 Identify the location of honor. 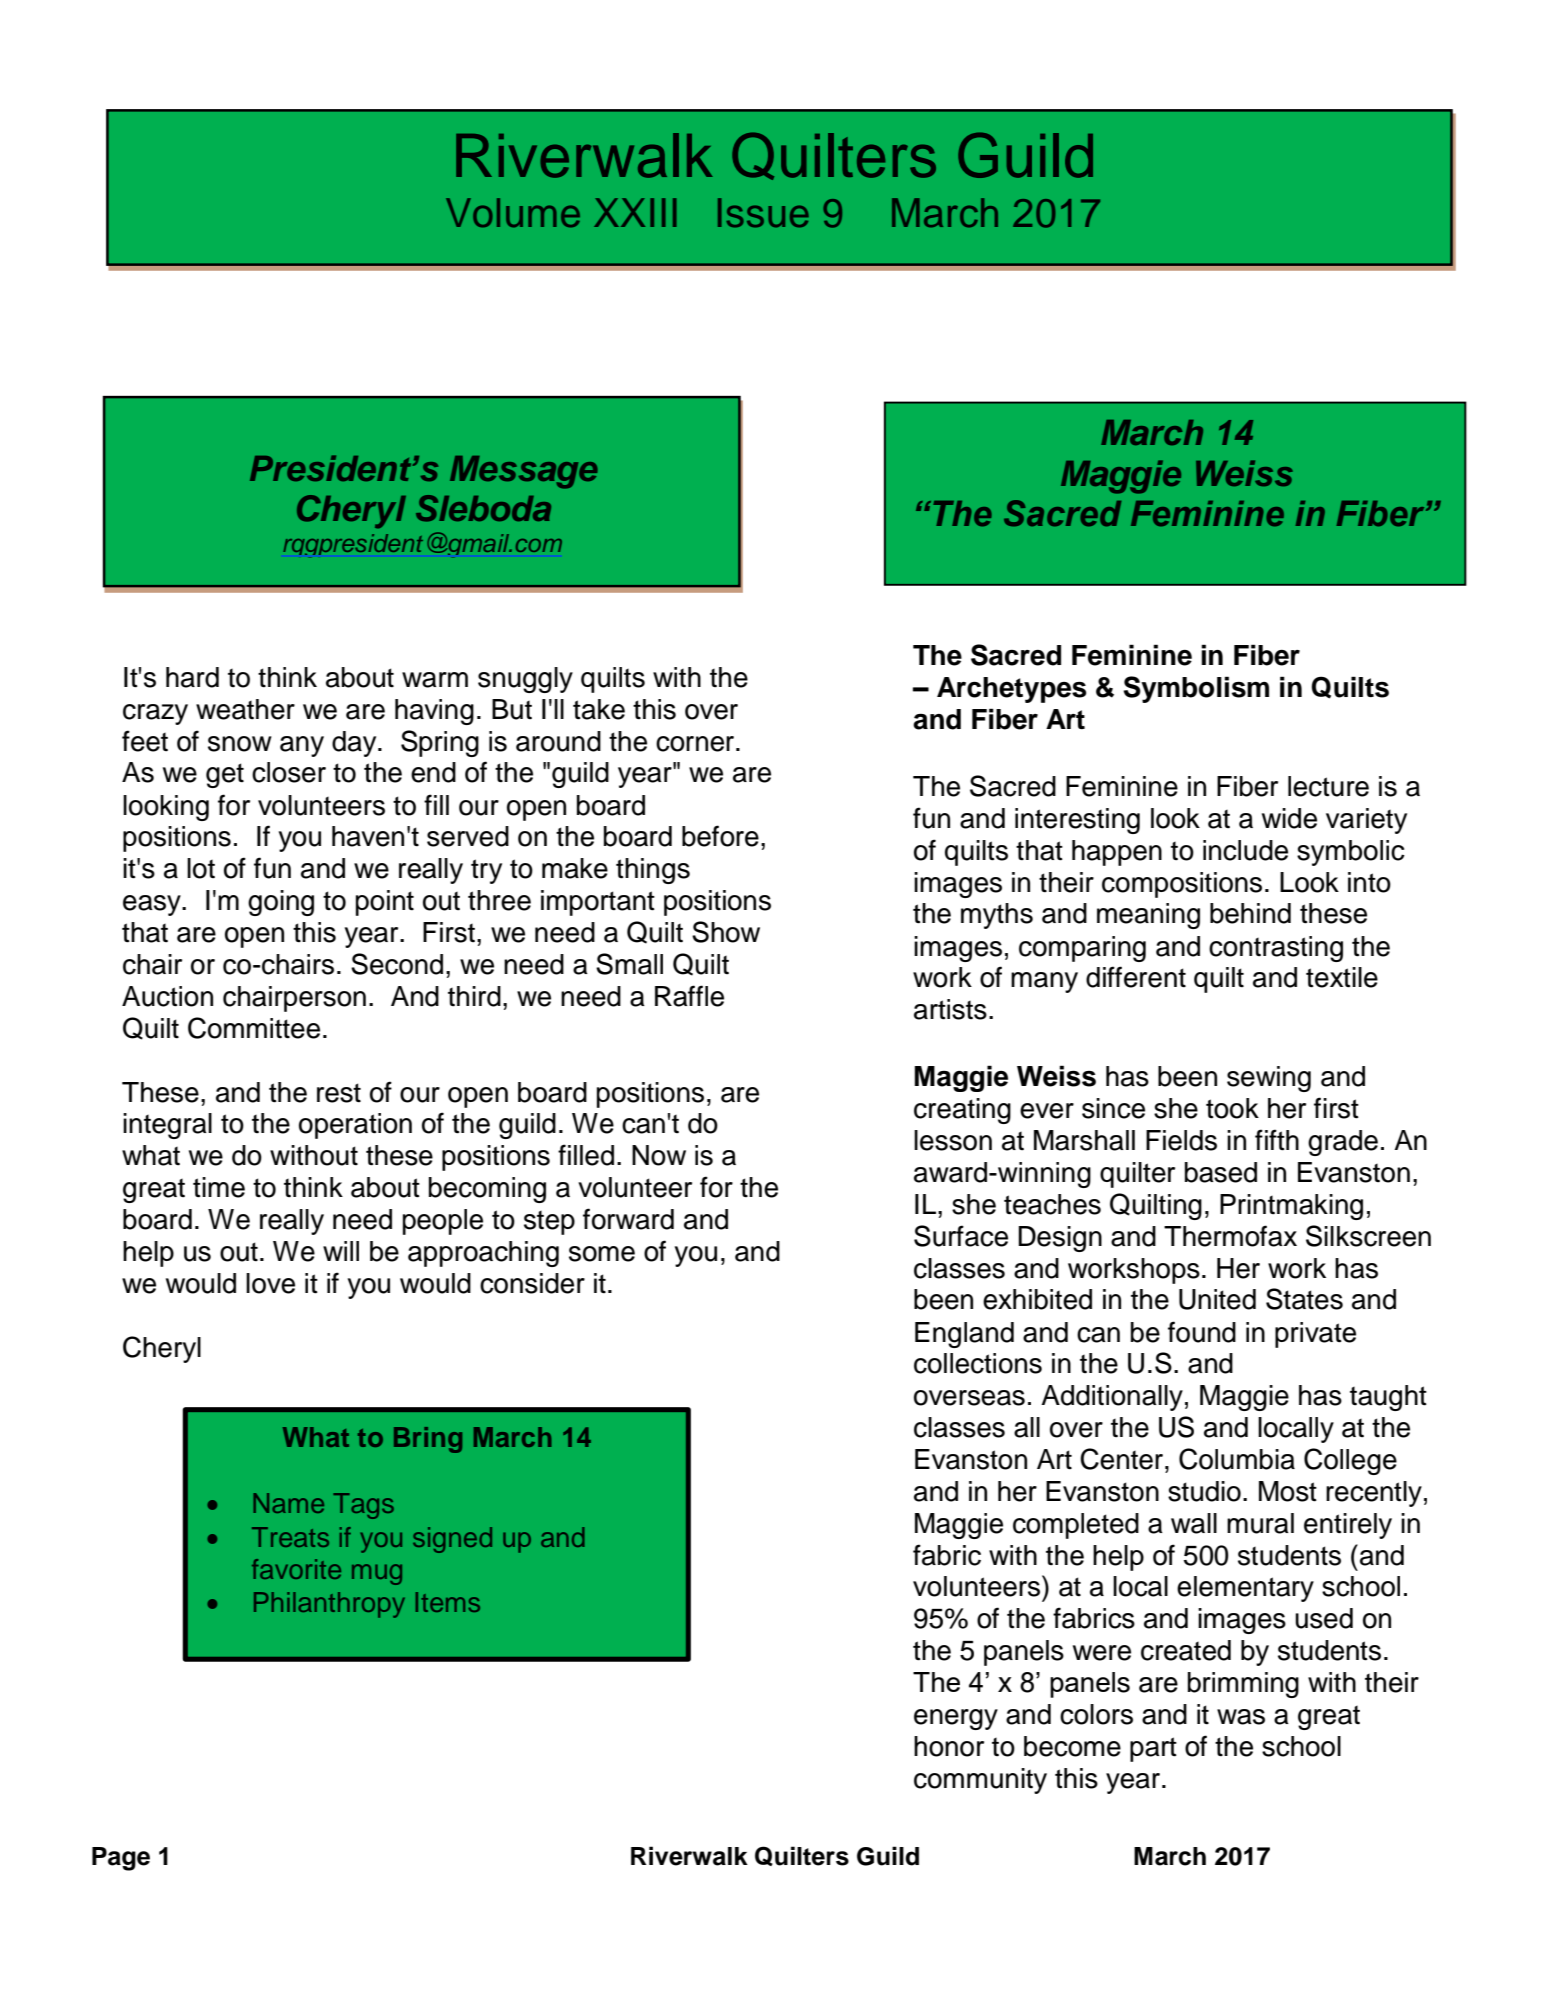
(949, 1746).
